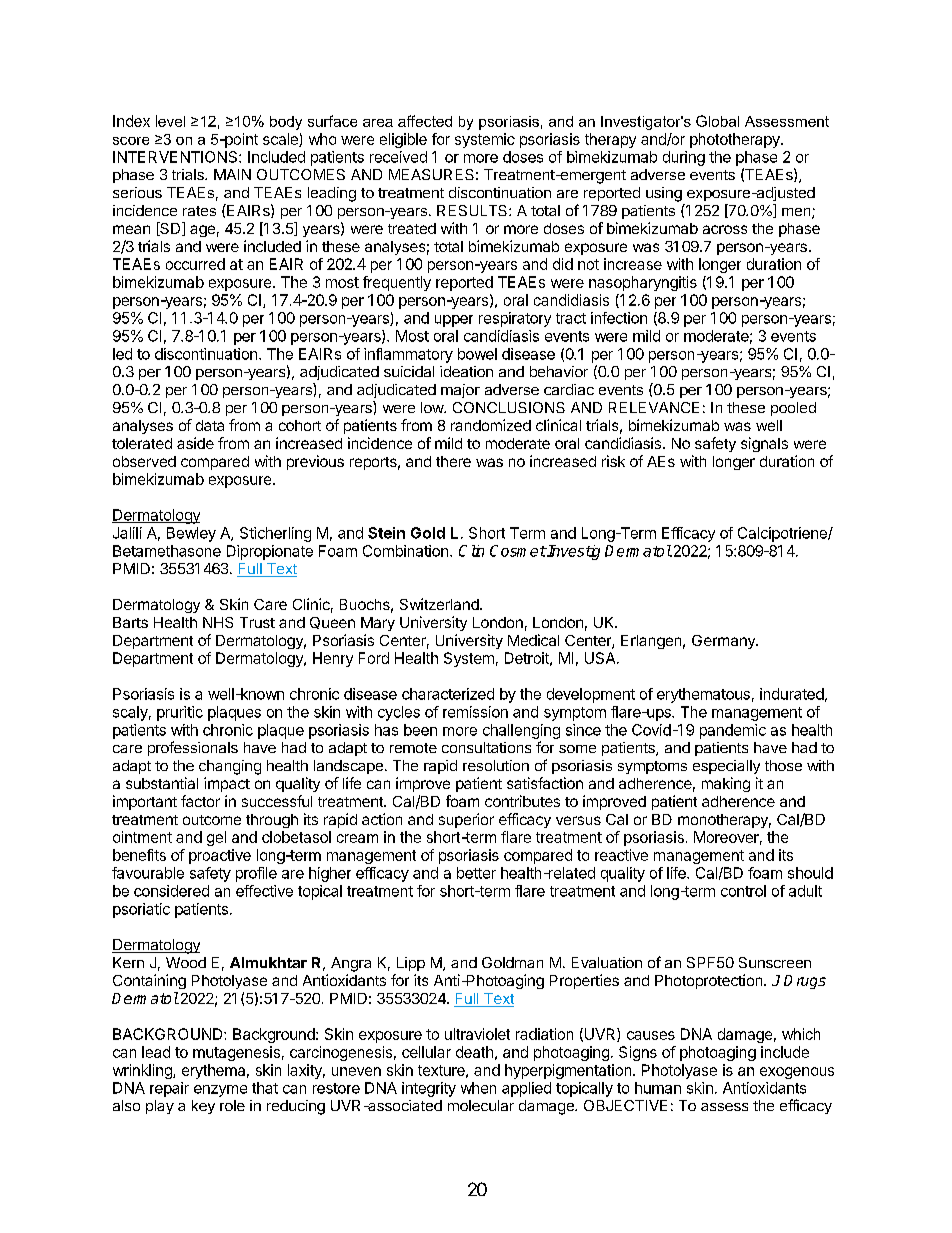 The image size is (952, 1233). Describe the element at coordinates (431, 174) in the page. I see `MEASURES` at that location.
